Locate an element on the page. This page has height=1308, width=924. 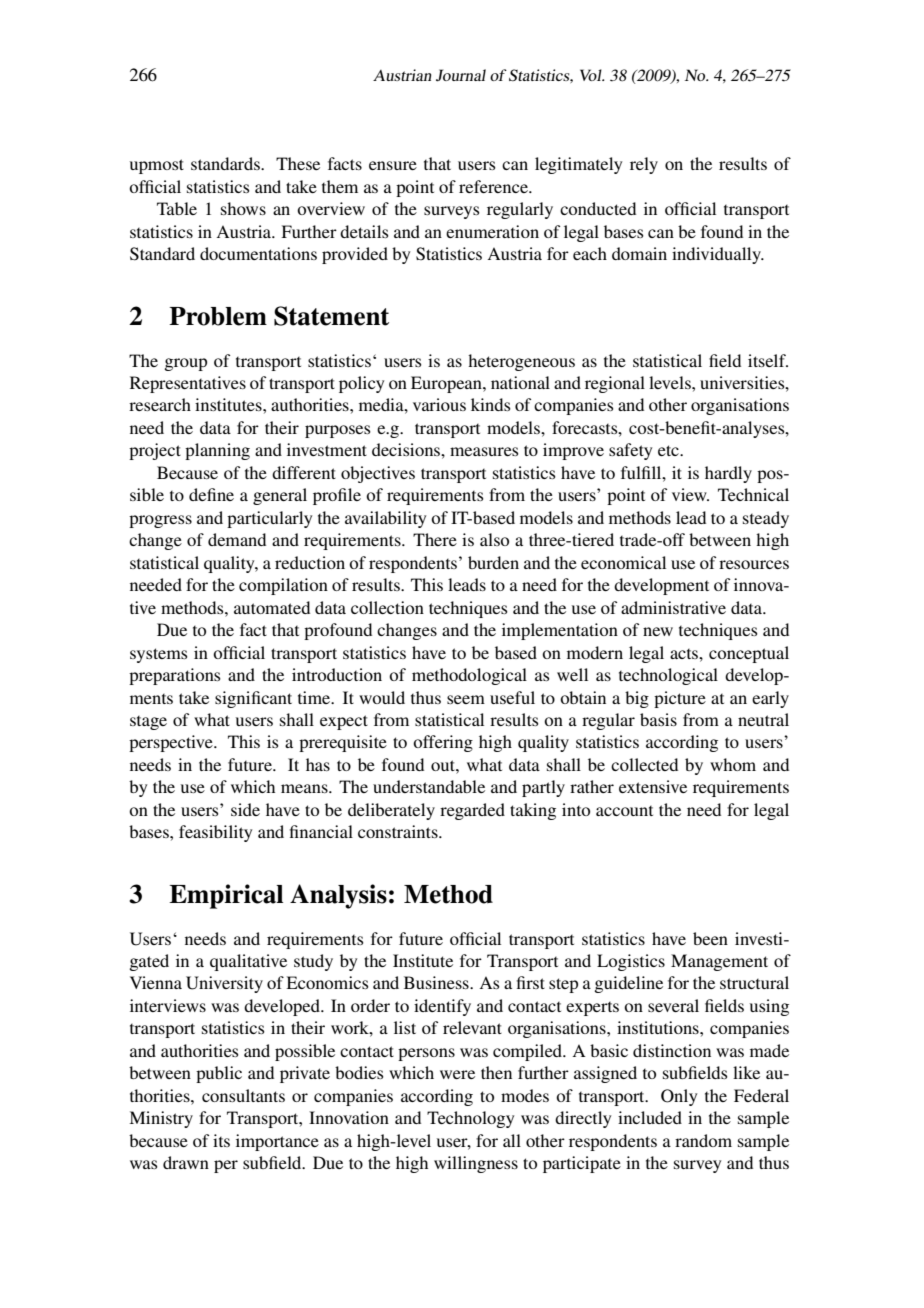
drawn is located at coordinates (186, 1162).
